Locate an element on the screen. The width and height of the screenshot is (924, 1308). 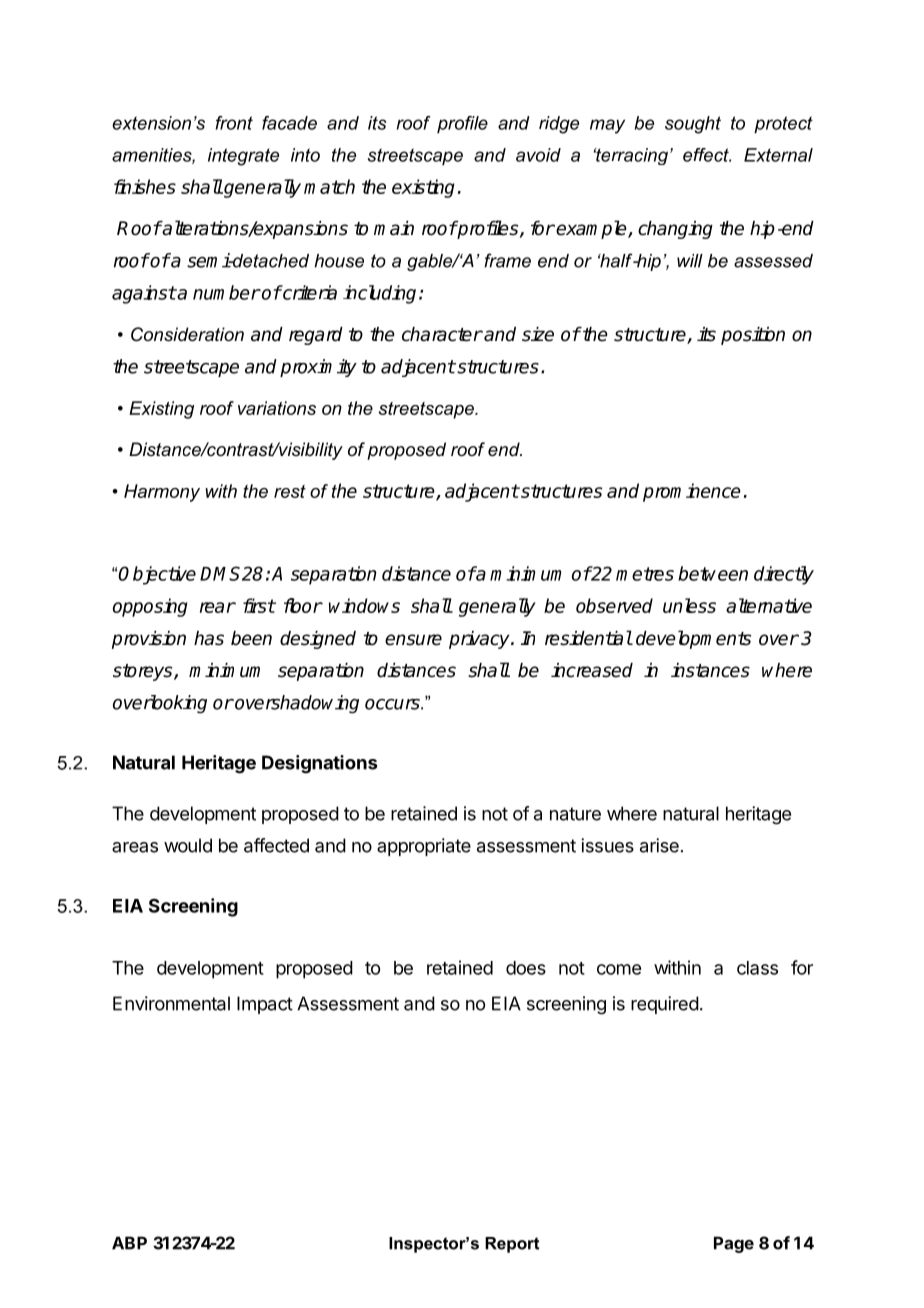
Consideration is located at coordinates (187, 334).
